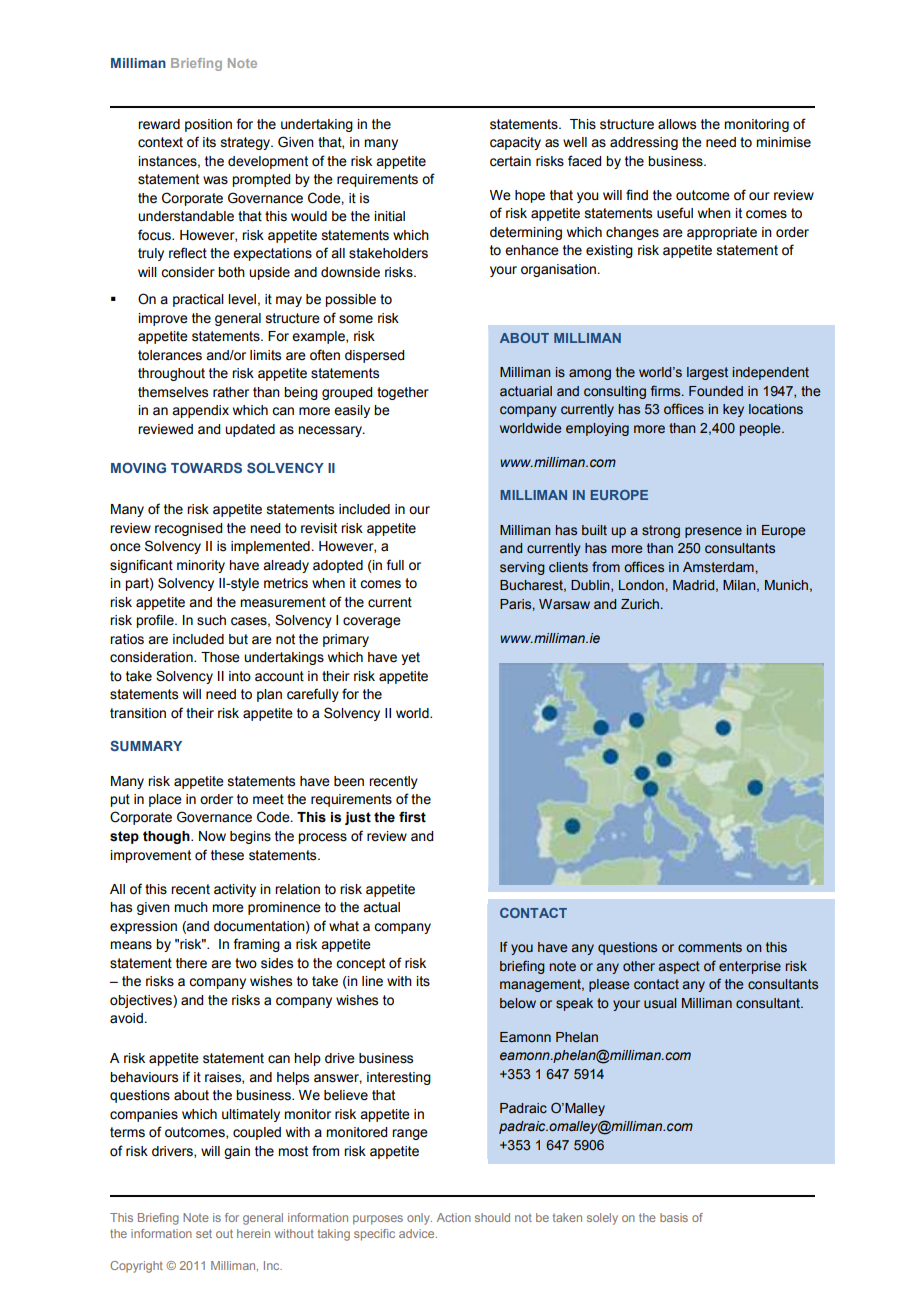  Describe the element at coordinates (677, 124) in the screenshot. I see `allows` at that location.
